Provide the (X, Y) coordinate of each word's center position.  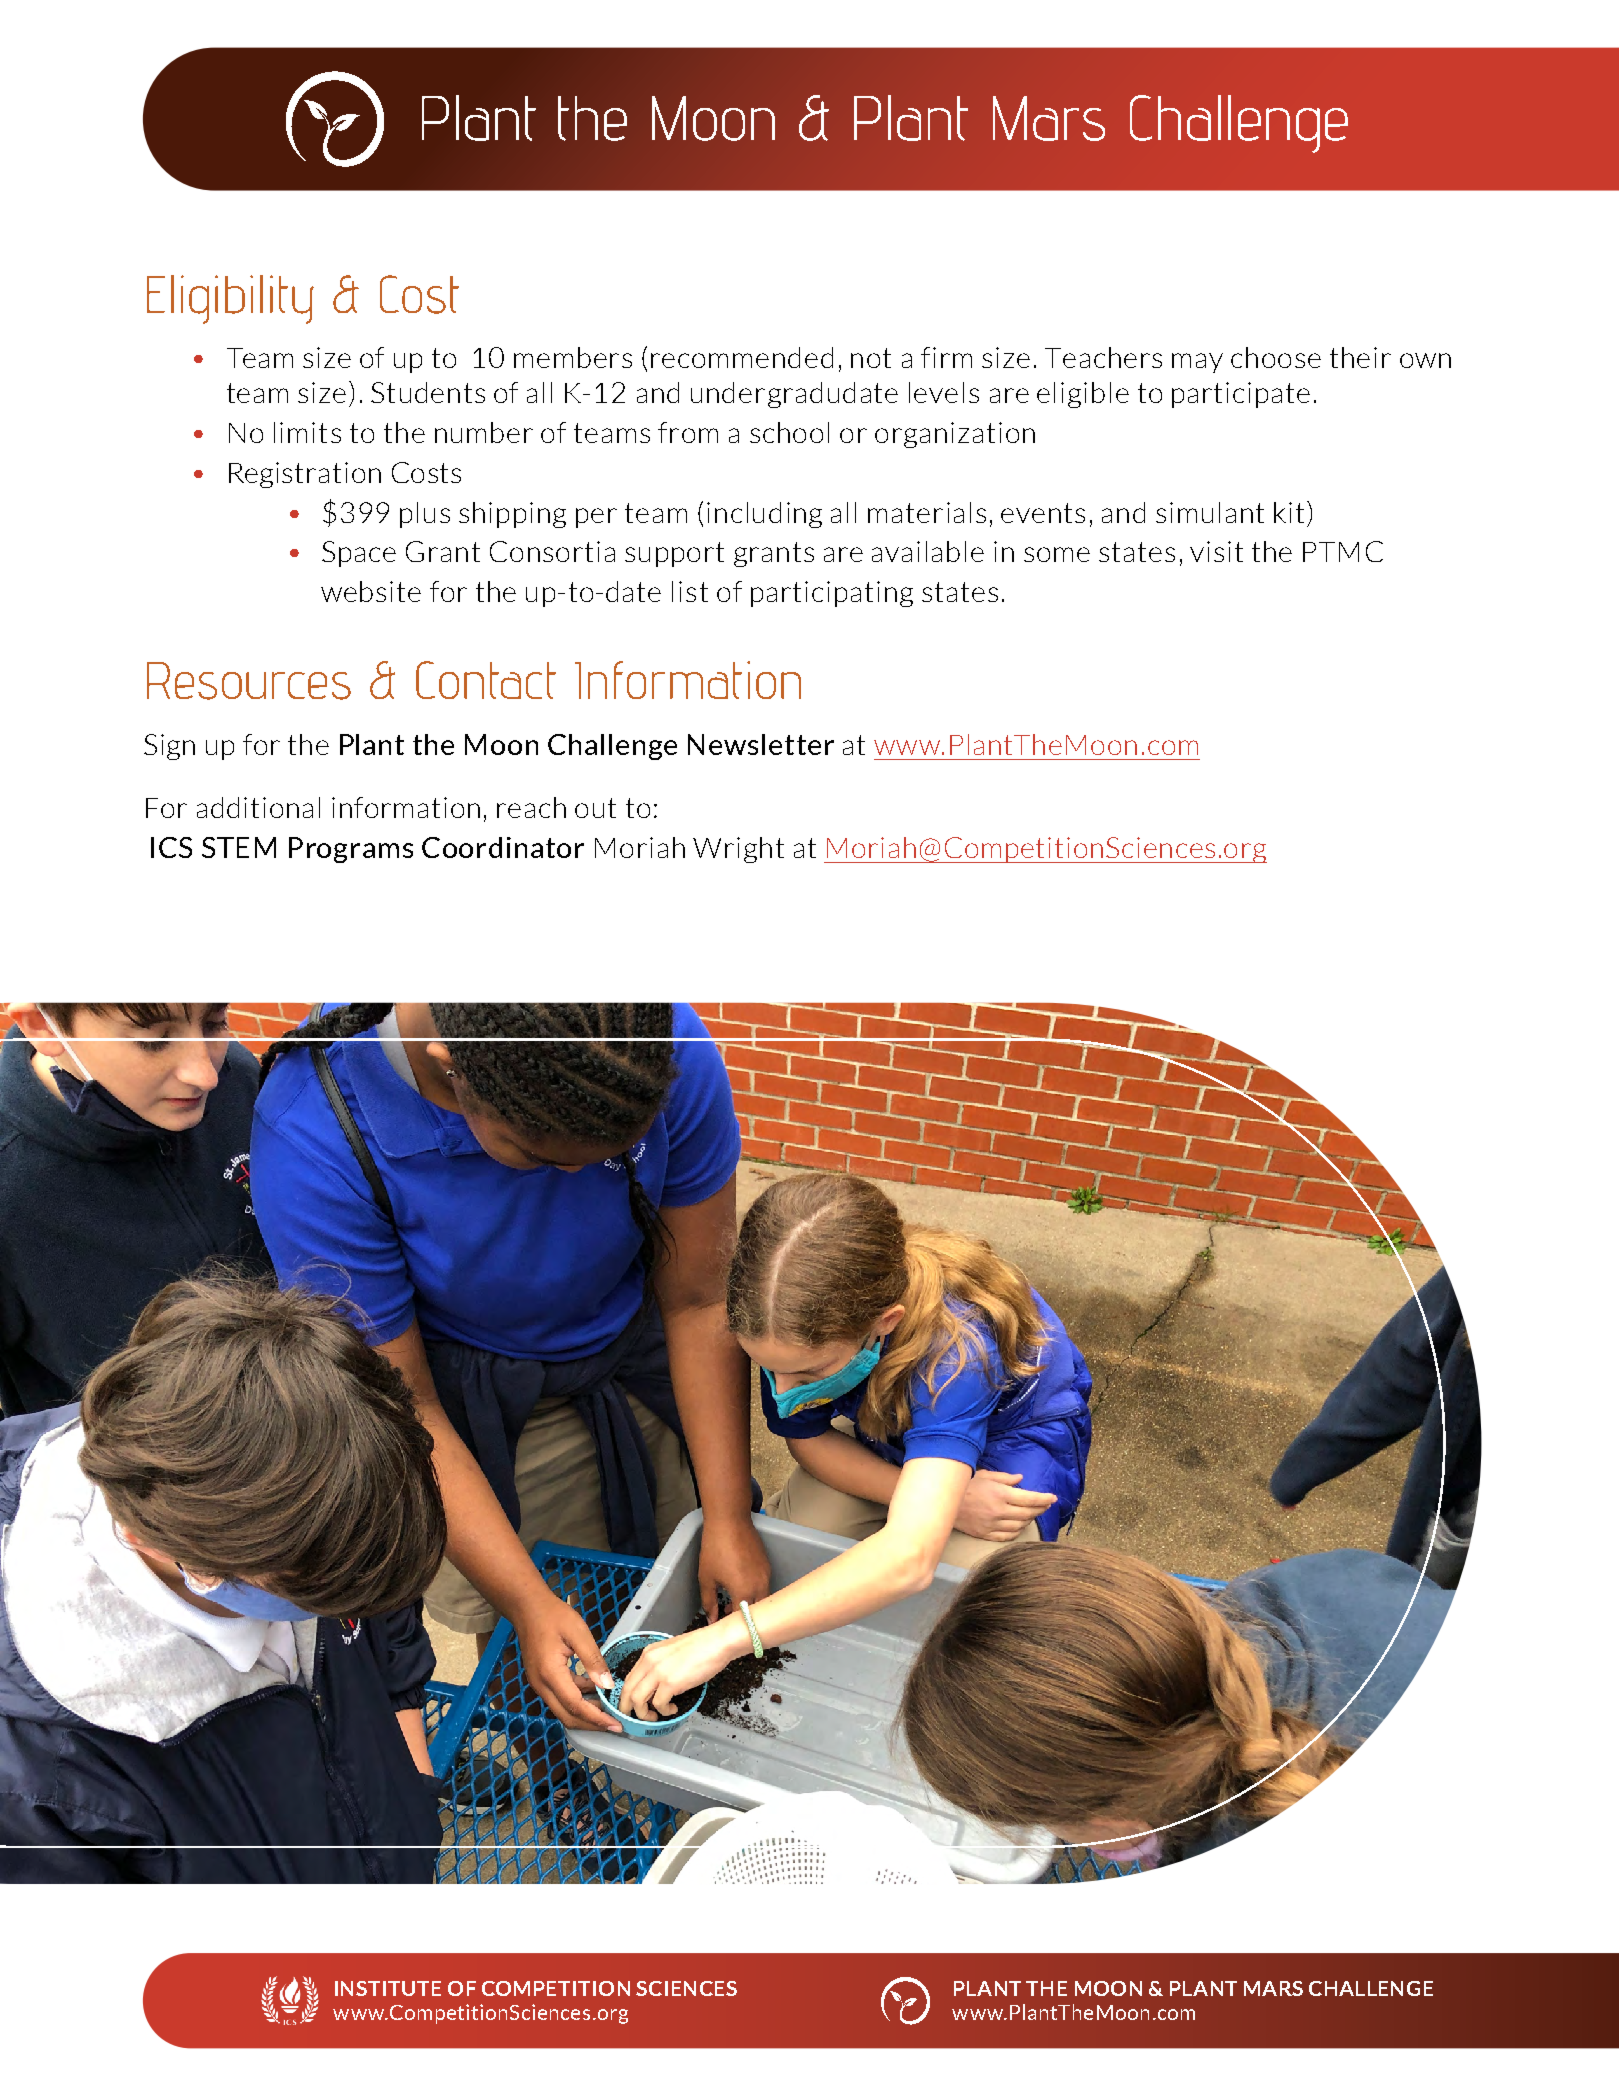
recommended (742, 357)
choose (1276, 357)
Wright (738, 850)
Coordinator (503, 847)
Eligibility (230, 299)
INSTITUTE (388, 1988)
